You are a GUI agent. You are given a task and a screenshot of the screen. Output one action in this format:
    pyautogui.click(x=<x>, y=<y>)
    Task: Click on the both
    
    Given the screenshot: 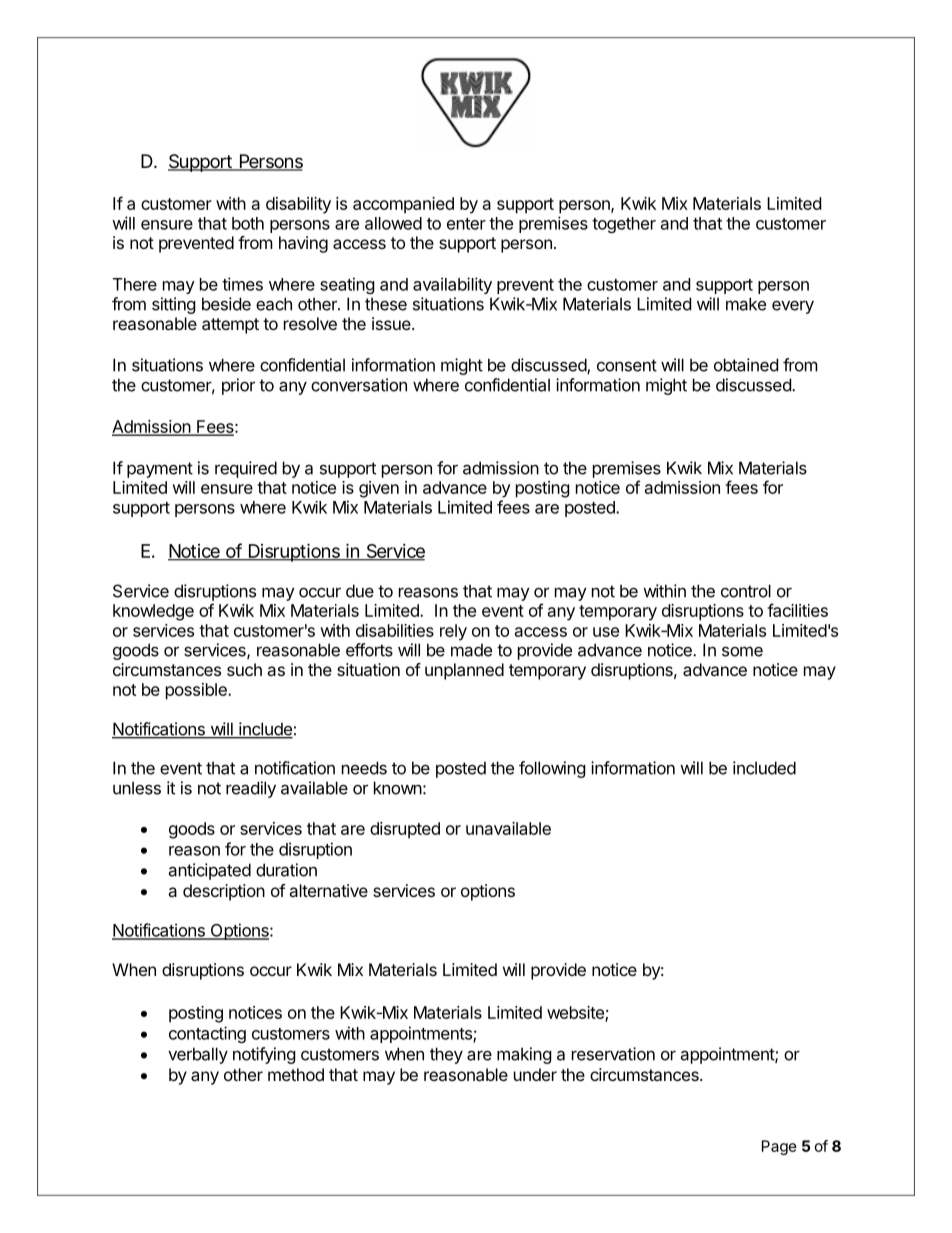 What is the action you would take?
    pyautogui.click(x=248, y=223)
